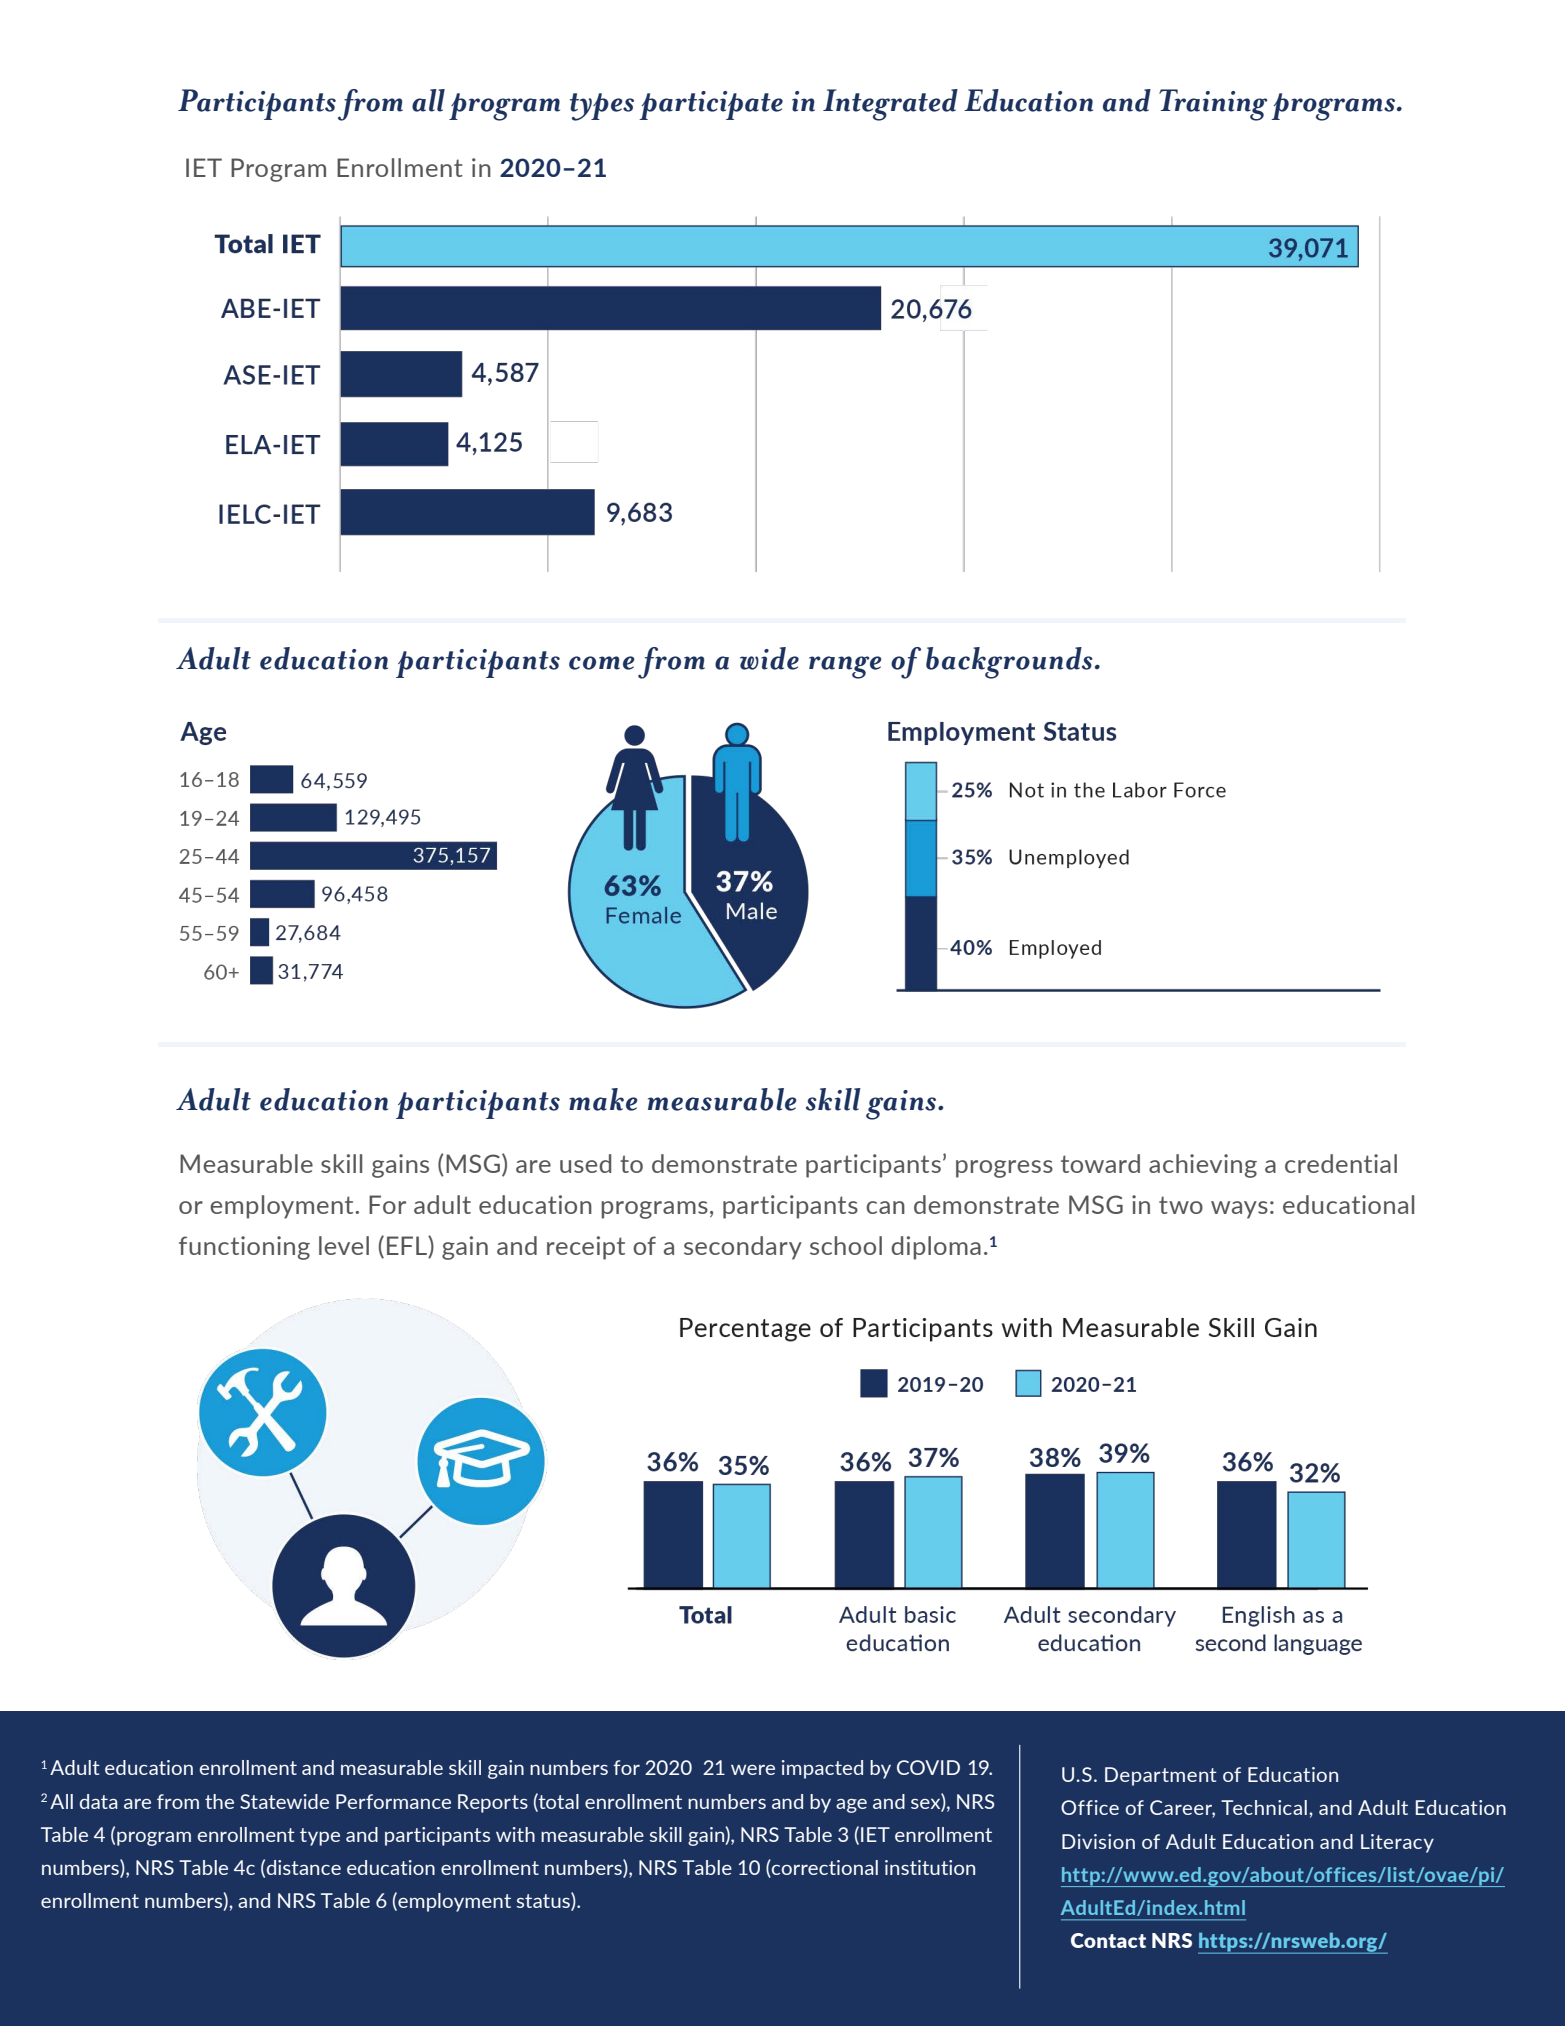 The height and width of the document is (2026, 1565). I want to click on functioning, so click(244, 1248).
